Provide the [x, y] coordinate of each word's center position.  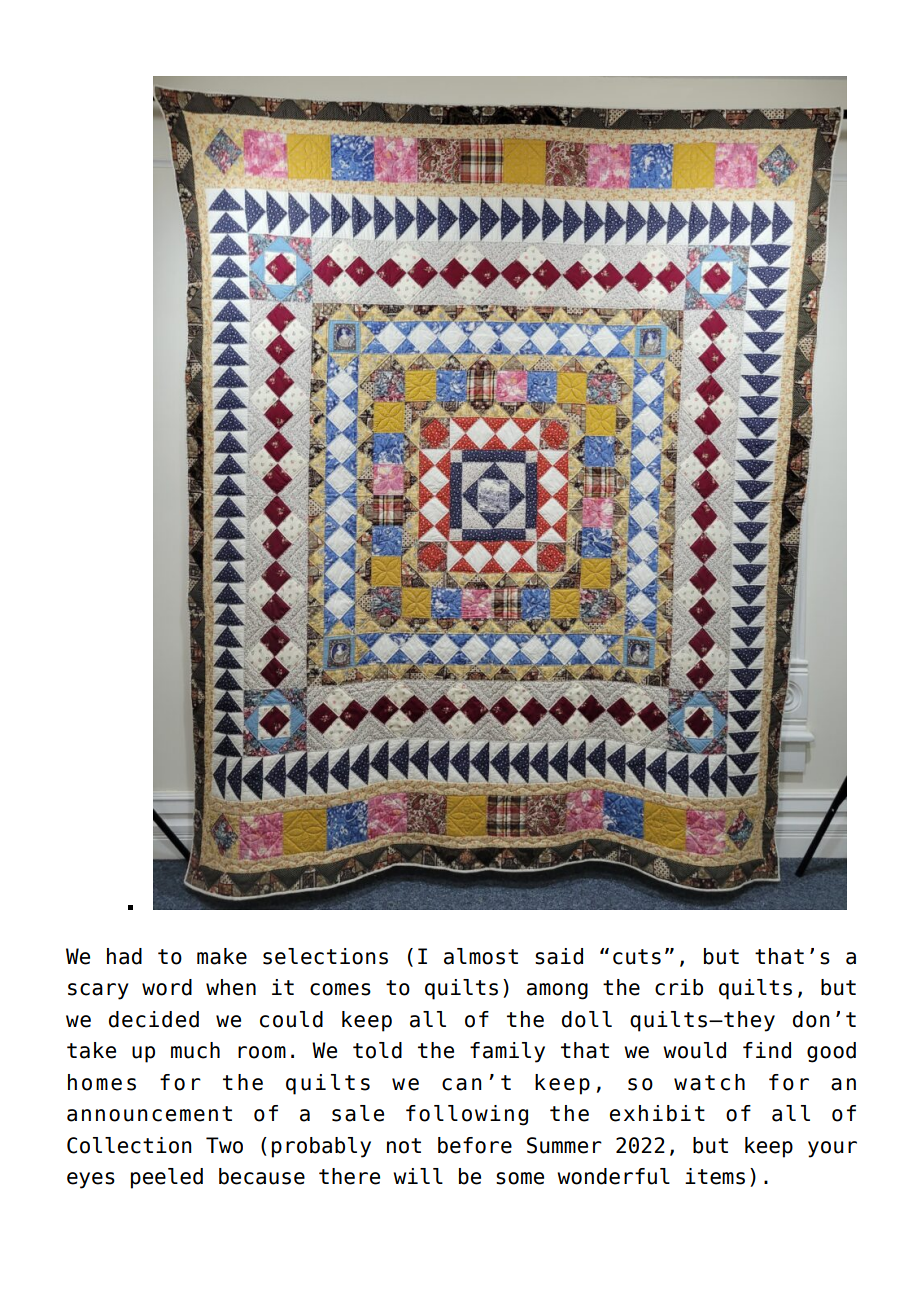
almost [481, 956]
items [715, 1176]
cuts [637, 957]
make [222, 956]
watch [709, 1082]
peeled [167, 1178]
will [418, 1176]
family [507, 1052]
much [195, 1050]
